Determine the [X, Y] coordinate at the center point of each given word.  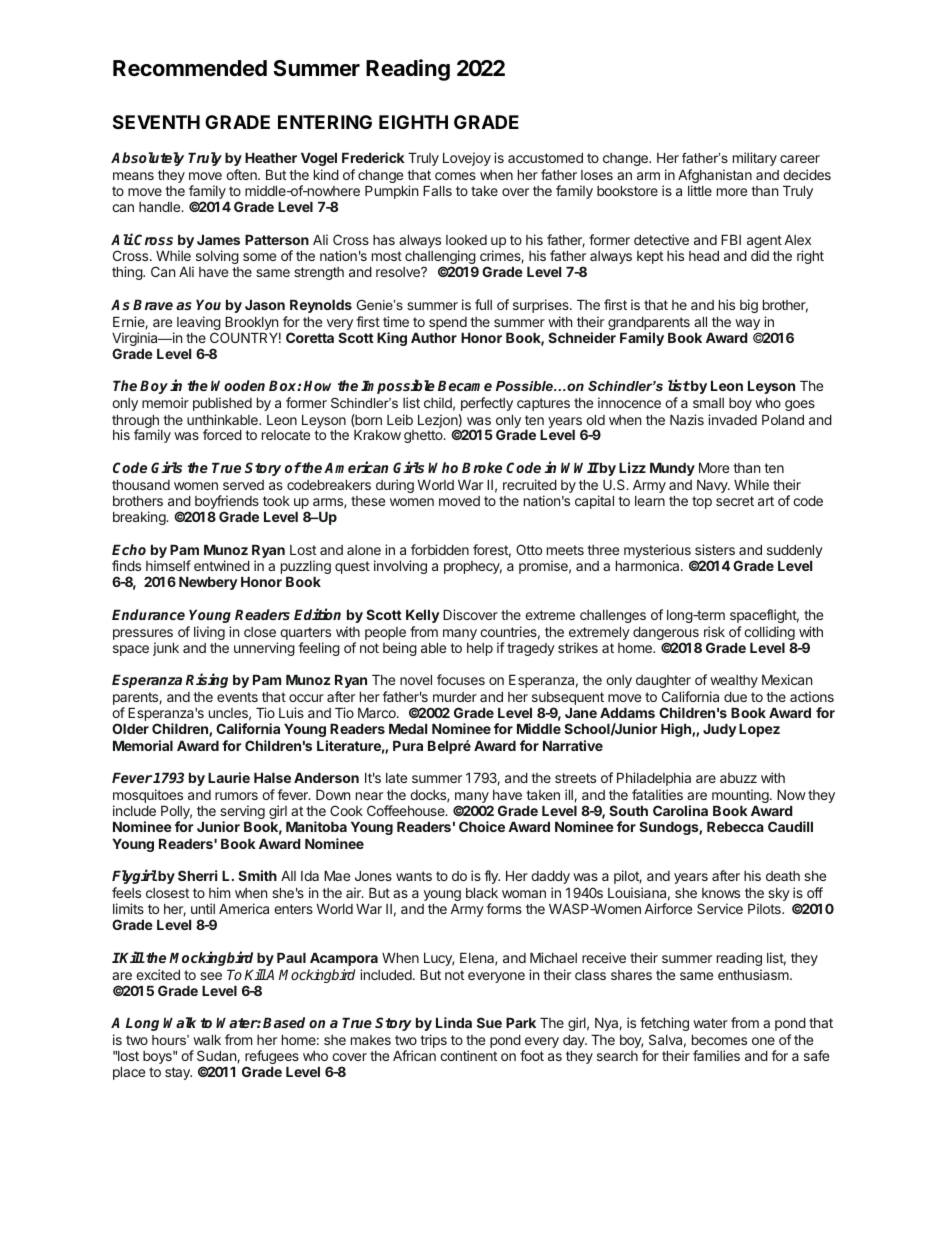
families [716, 1055]
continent [468, 1055]
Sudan [217, 1056]
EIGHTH [413, 122]
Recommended [190, 68]
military [755, 159]
